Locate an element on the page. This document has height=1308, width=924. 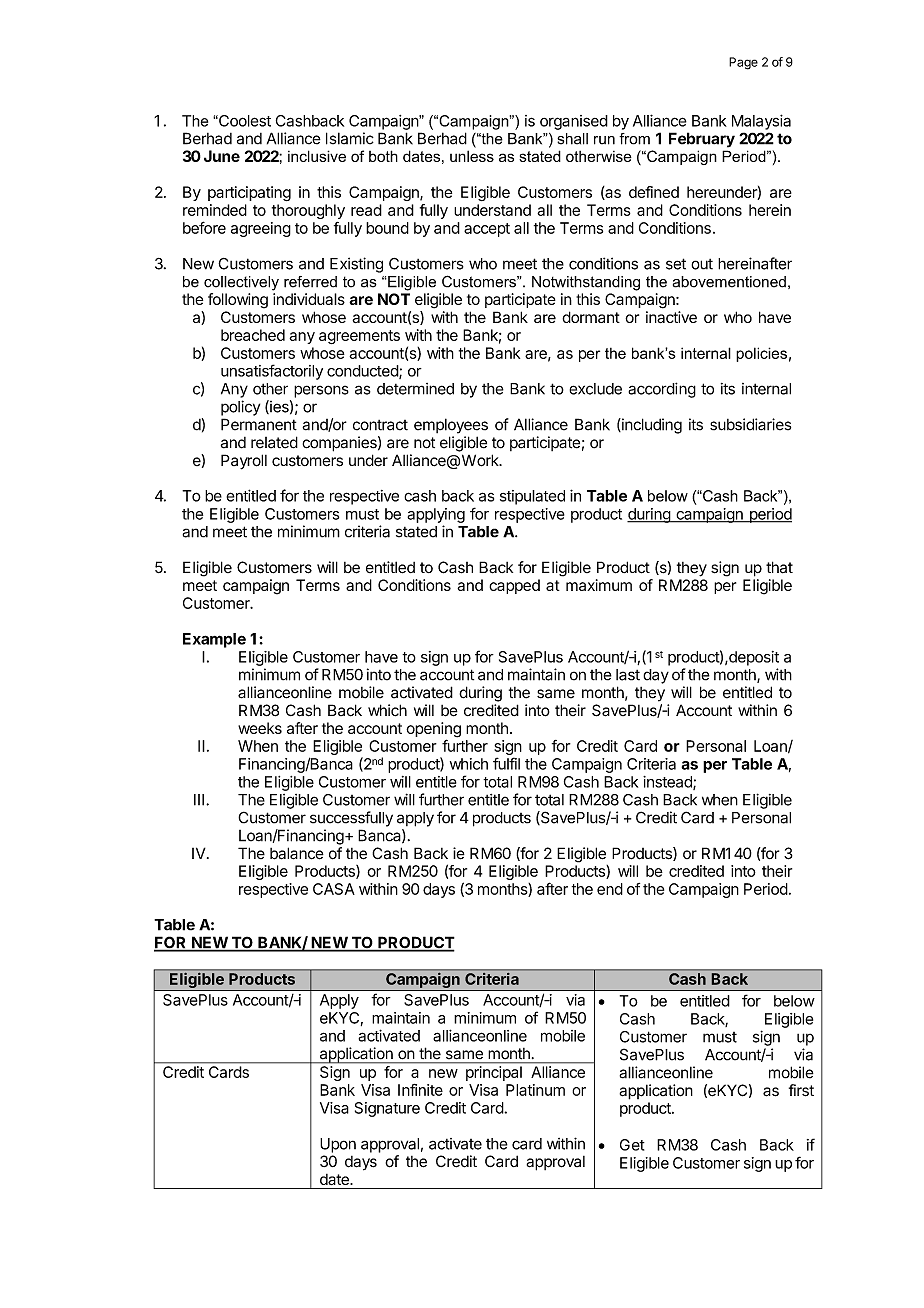
unless is located at coordinates (472, 156).
